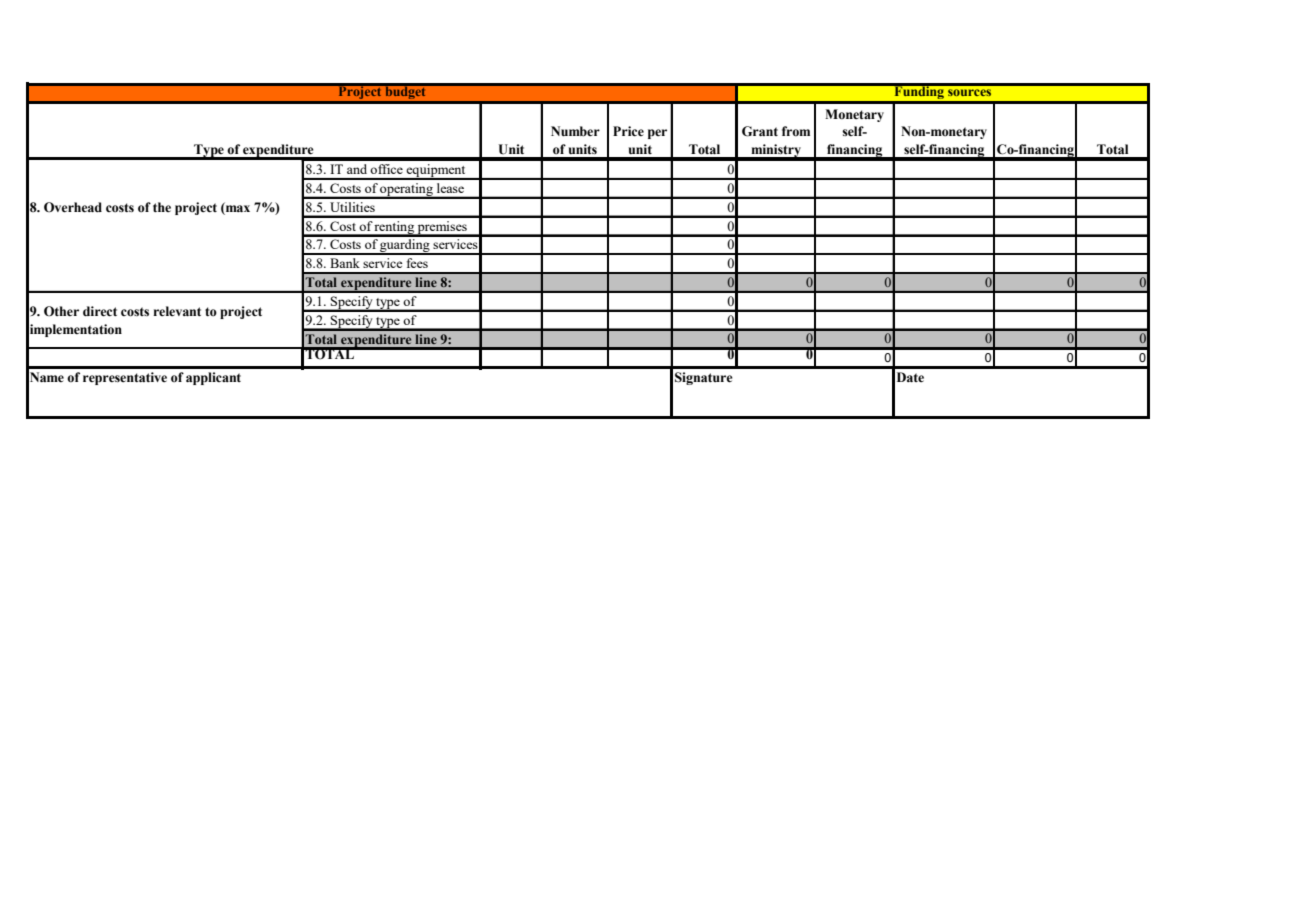 This screenshot has height=924, width=1308. What do you see at coordinates (628, 131) in the screenshot?
I see `Price` at bounding box center [628, 131].
